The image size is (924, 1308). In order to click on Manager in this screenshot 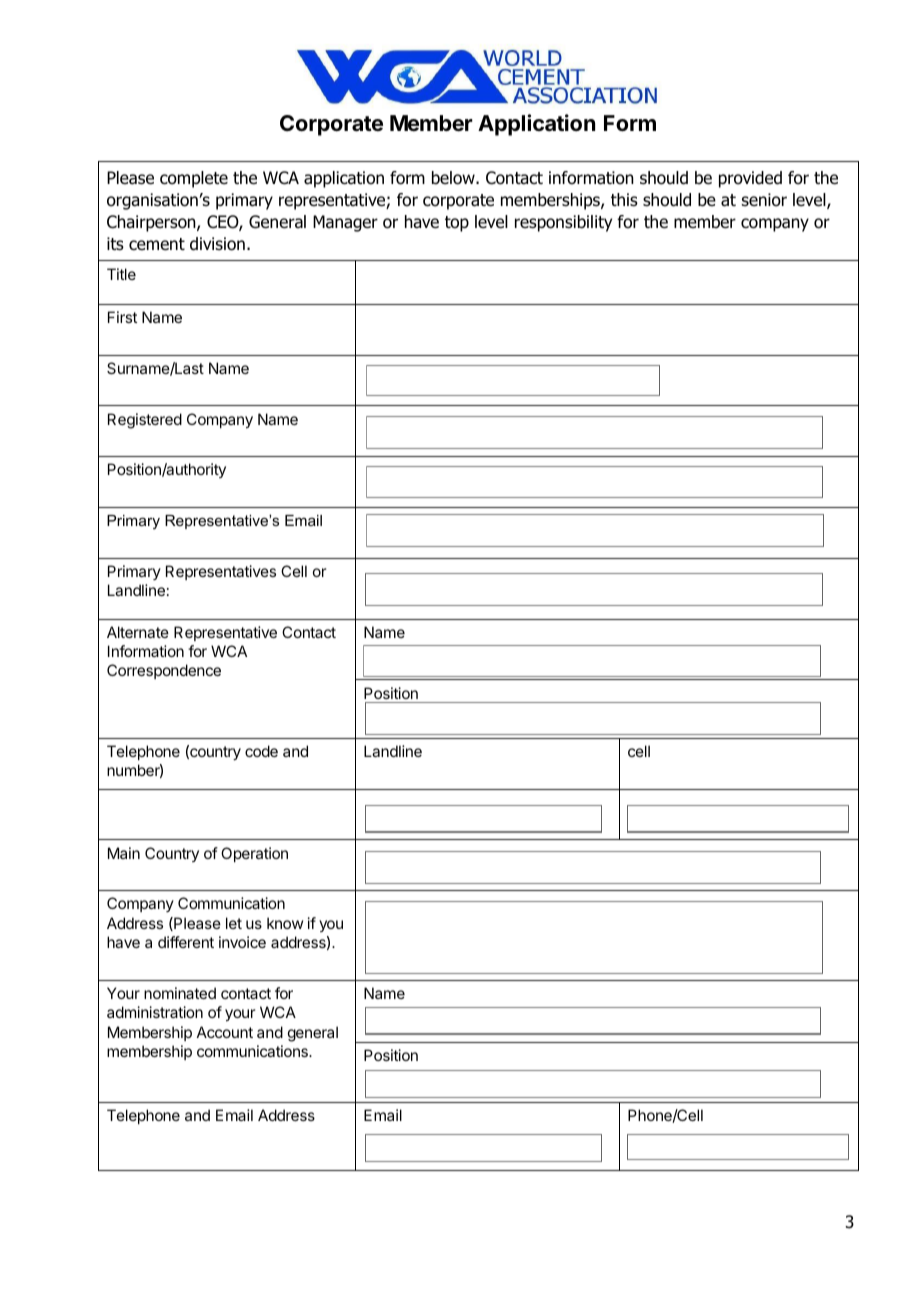, I will do `click(345, 223)`.
